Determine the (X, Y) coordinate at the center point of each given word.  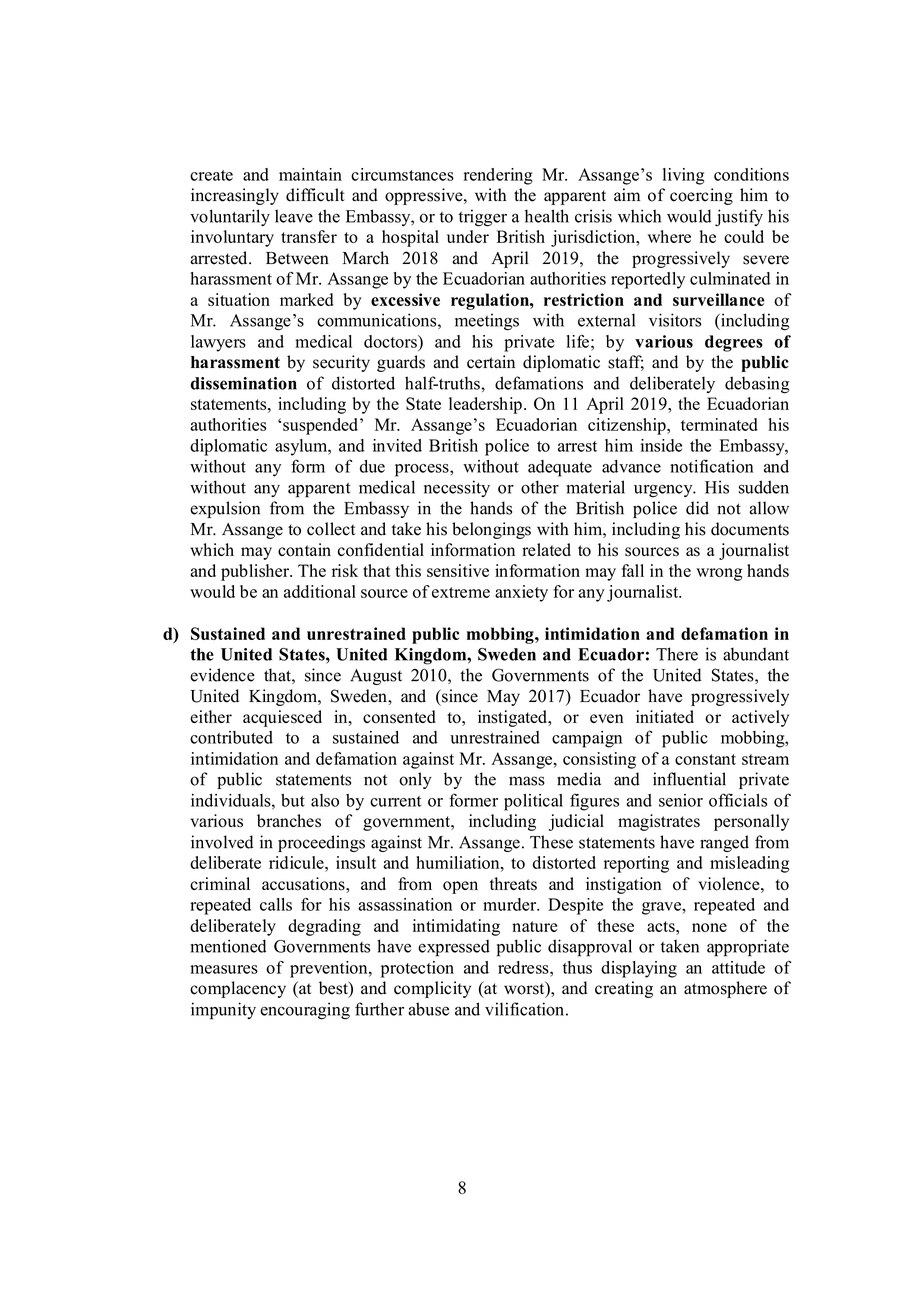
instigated (513, 718)
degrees (734, 343)
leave (294, 216)
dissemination (243, 383)
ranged (724, 843)
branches (289, 821)
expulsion (225, 509)
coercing (701, 196)
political (533, 802)
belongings (491, 530)
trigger (483, 218)
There (677, 654)
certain (491, 362)
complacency (238, 989)
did (697, 508)
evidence (222, 675)
